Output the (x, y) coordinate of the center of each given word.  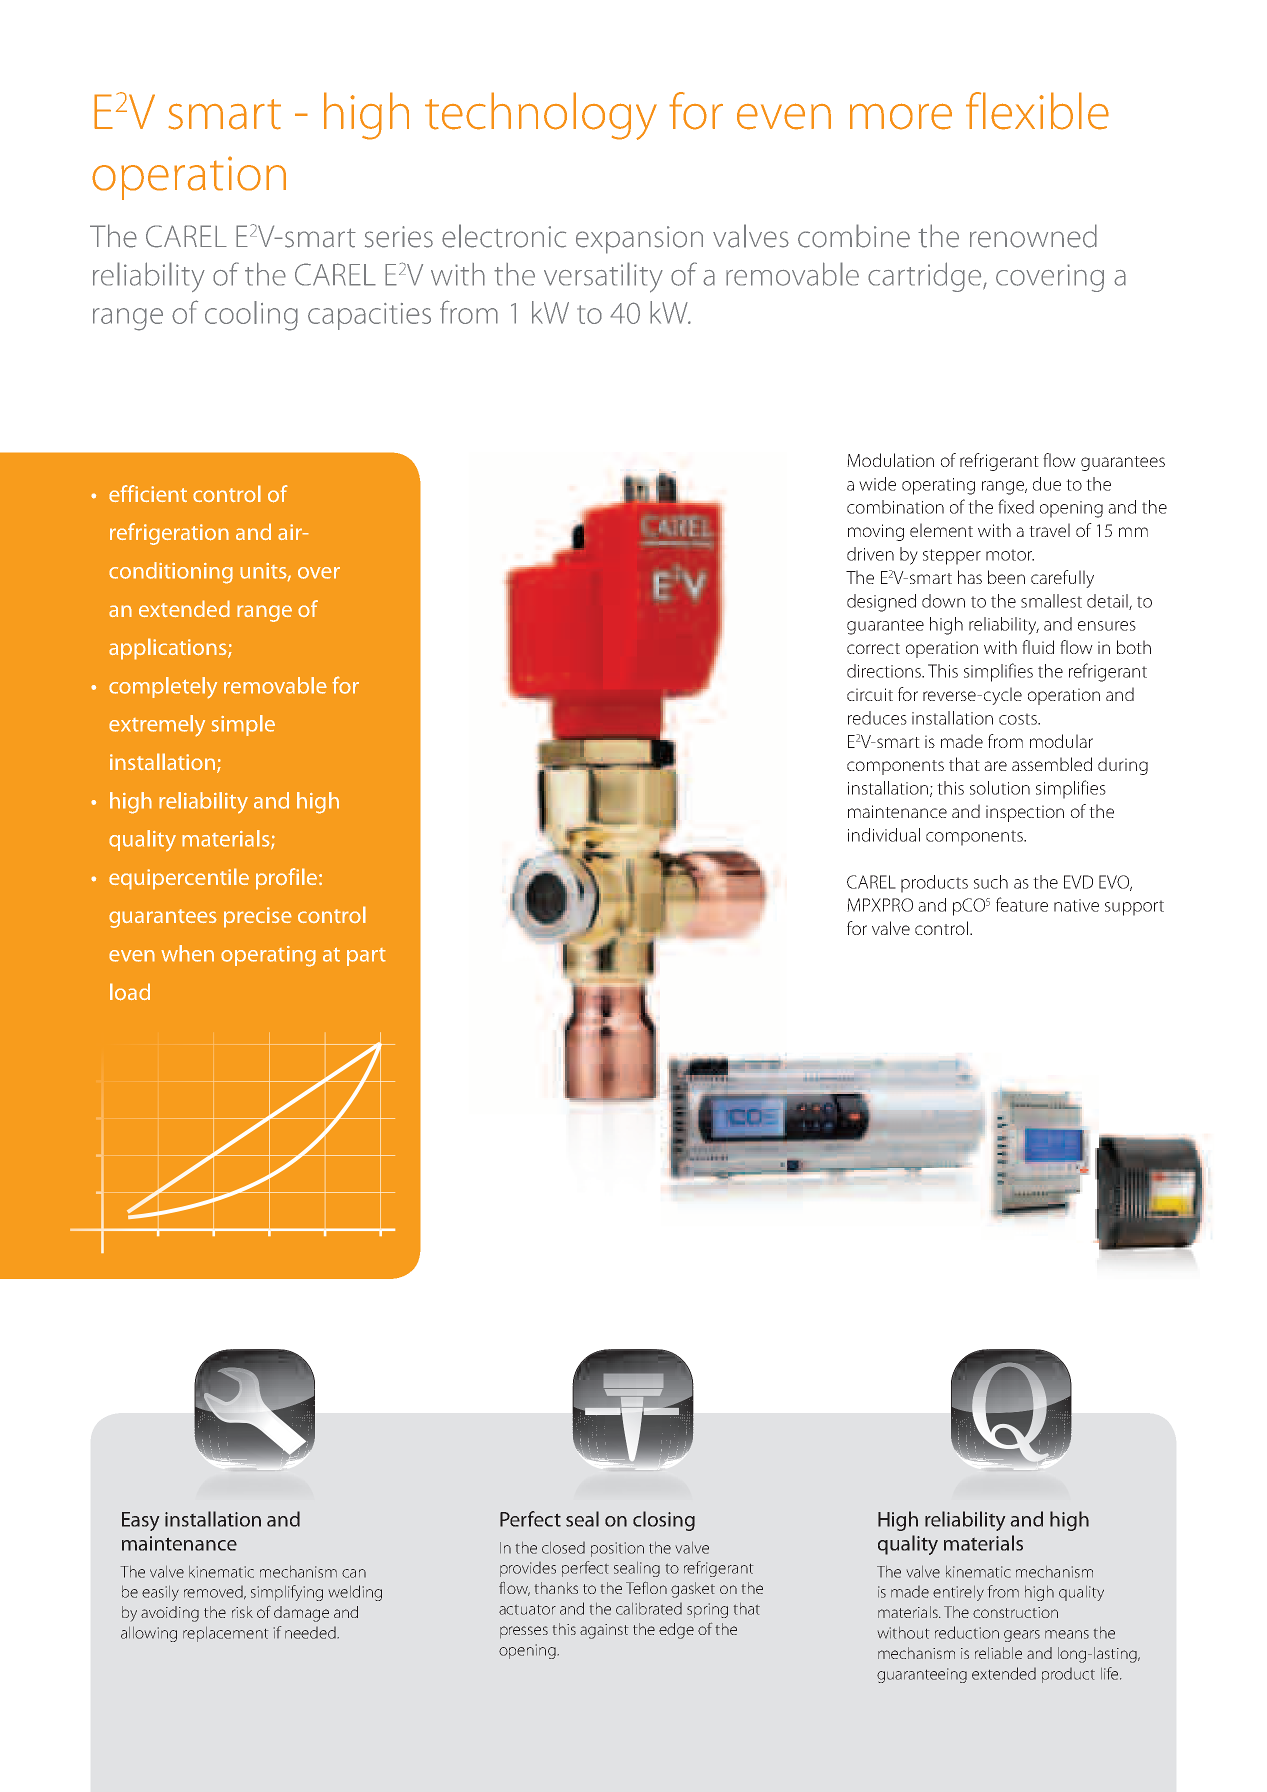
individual (884, 835)
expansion (639, 240)
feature (1022, 904)
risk (242, 1612)
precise (258, 917)
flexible (1037, 111)
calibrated (649, 1609)
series (399, 237)
